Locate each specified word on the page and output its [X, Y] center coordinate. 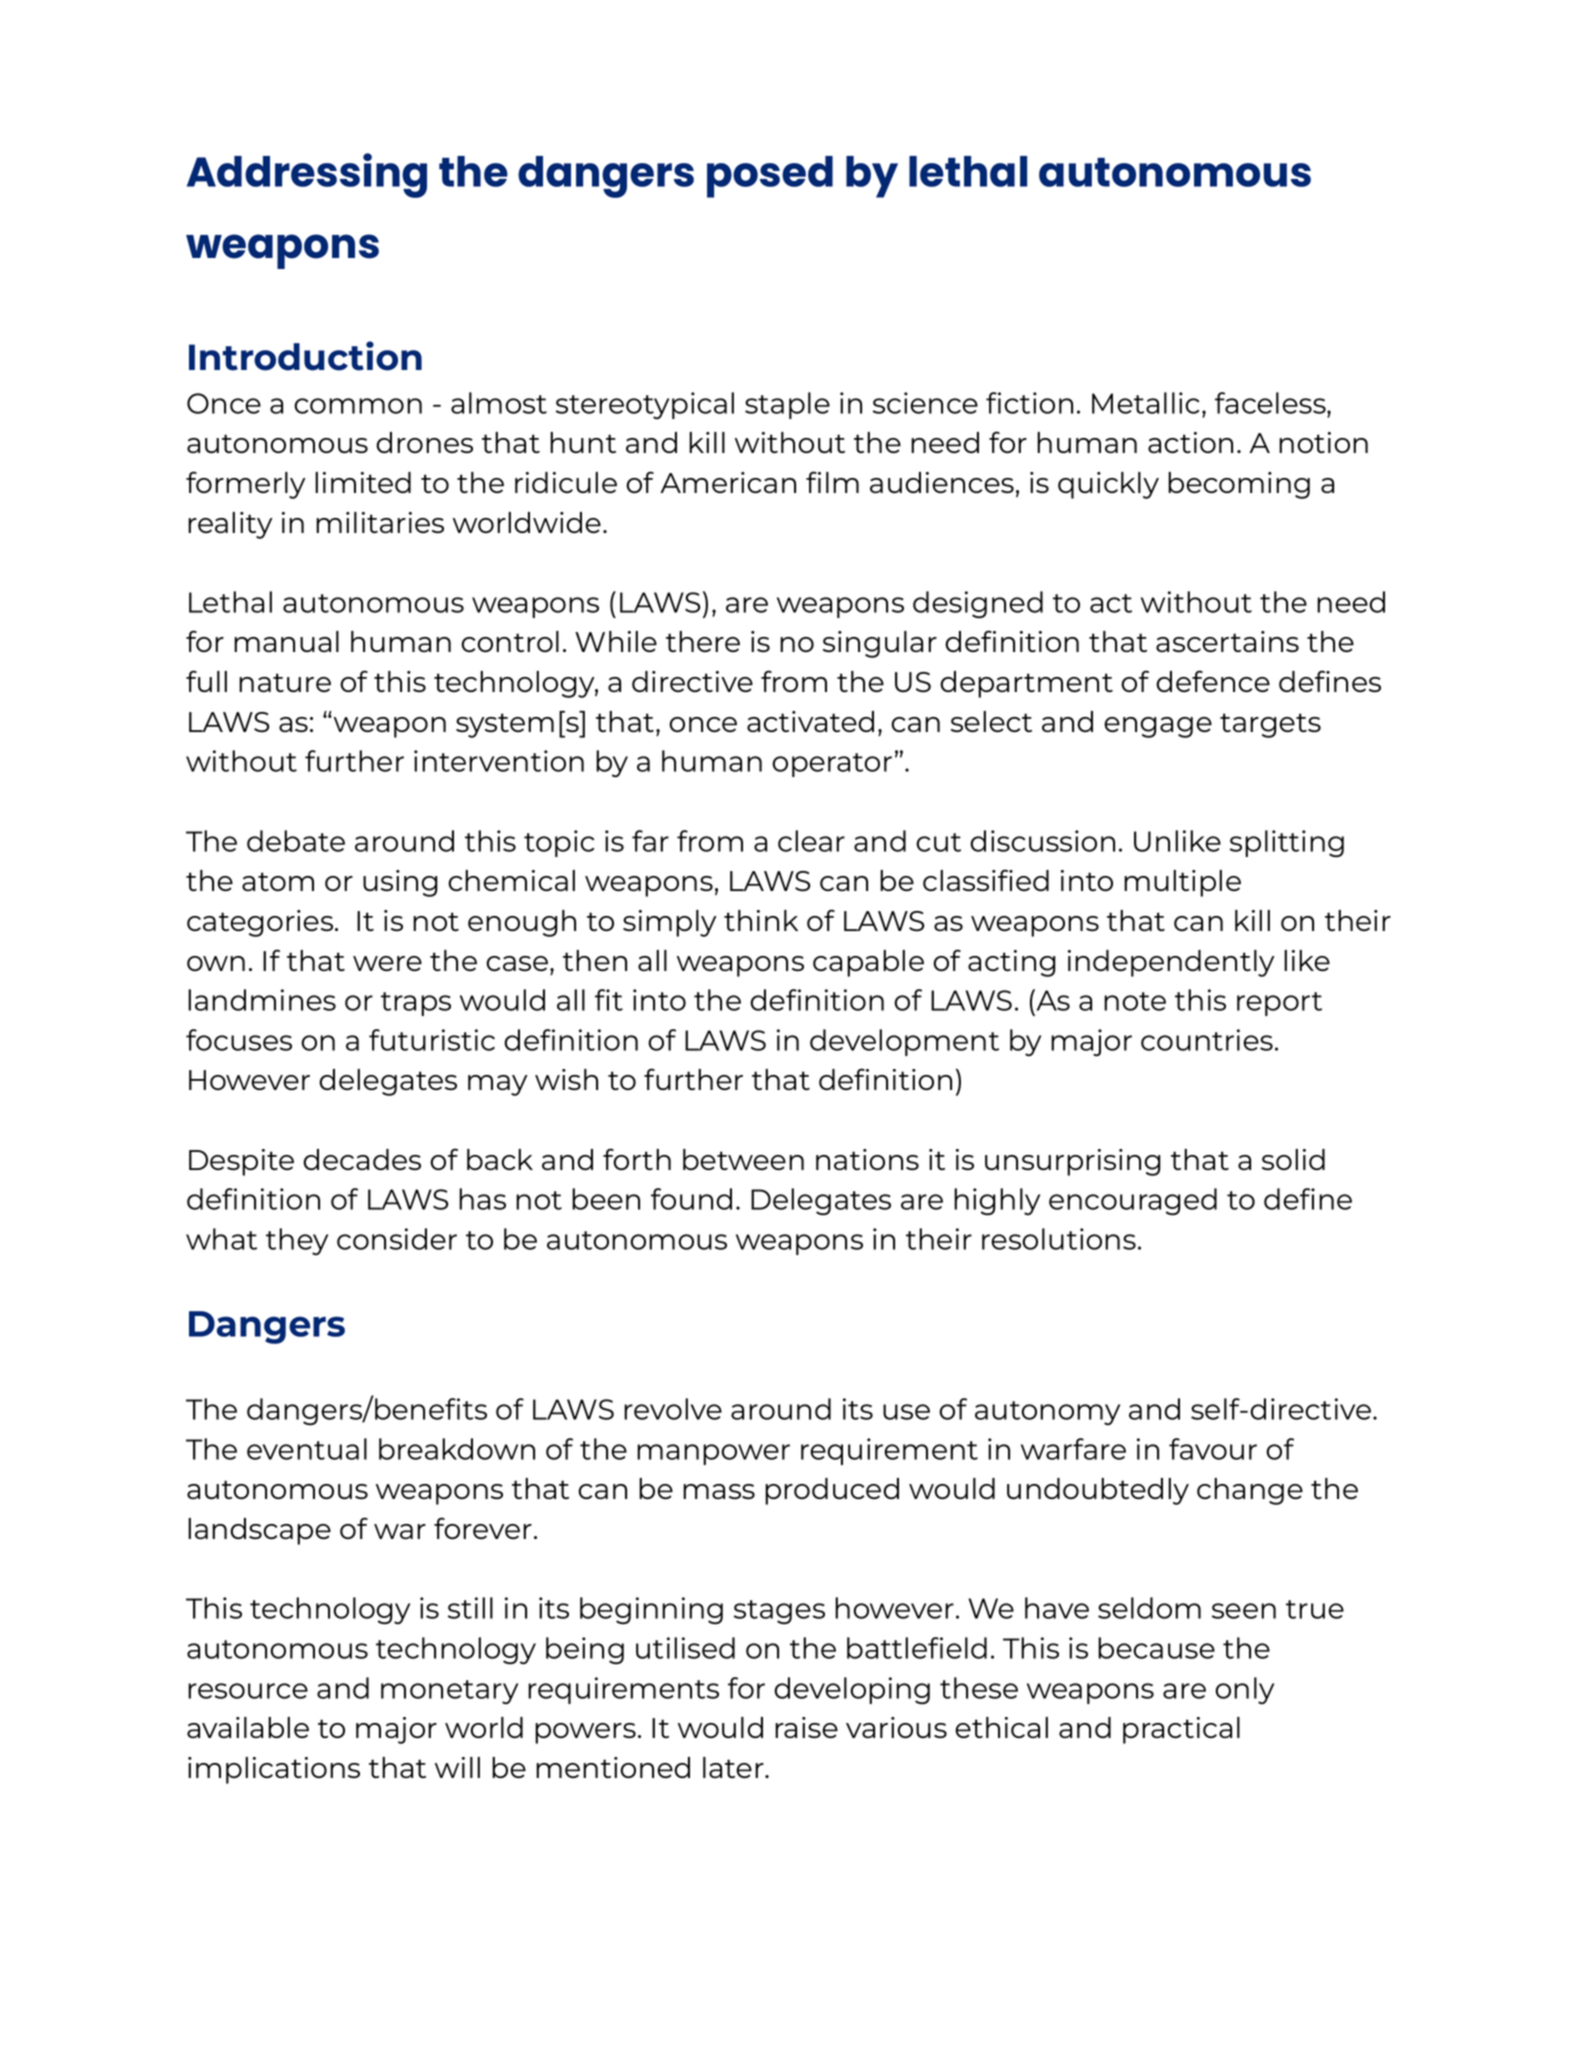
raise [806, 1727]
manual [286, 641]
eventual [307, 1449]
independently [1171, 963]
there [703, 641]
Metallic [1145, 403]
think [761, 920]
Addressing [307, 175]
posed [770, 177]
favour [1213, 1449]
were [387, 963]
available [248, 1727]
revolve [673, 1409]
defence [1213, 681]
